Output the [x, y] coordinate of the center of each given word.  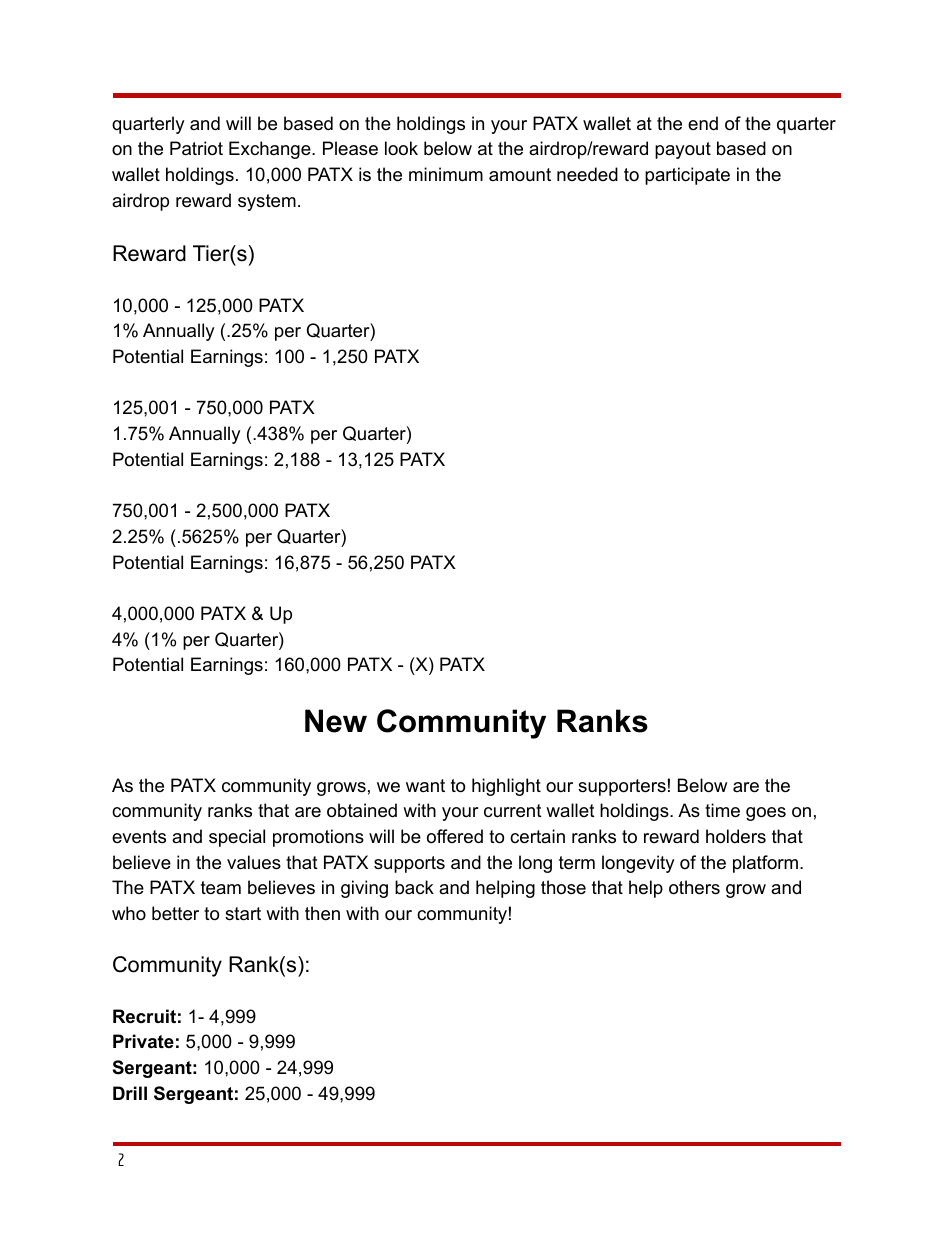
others [694, 887]
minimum [446, 174]
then [322, 913]
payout [683, 150]
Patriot [196, 148]
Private [143, 1041]
